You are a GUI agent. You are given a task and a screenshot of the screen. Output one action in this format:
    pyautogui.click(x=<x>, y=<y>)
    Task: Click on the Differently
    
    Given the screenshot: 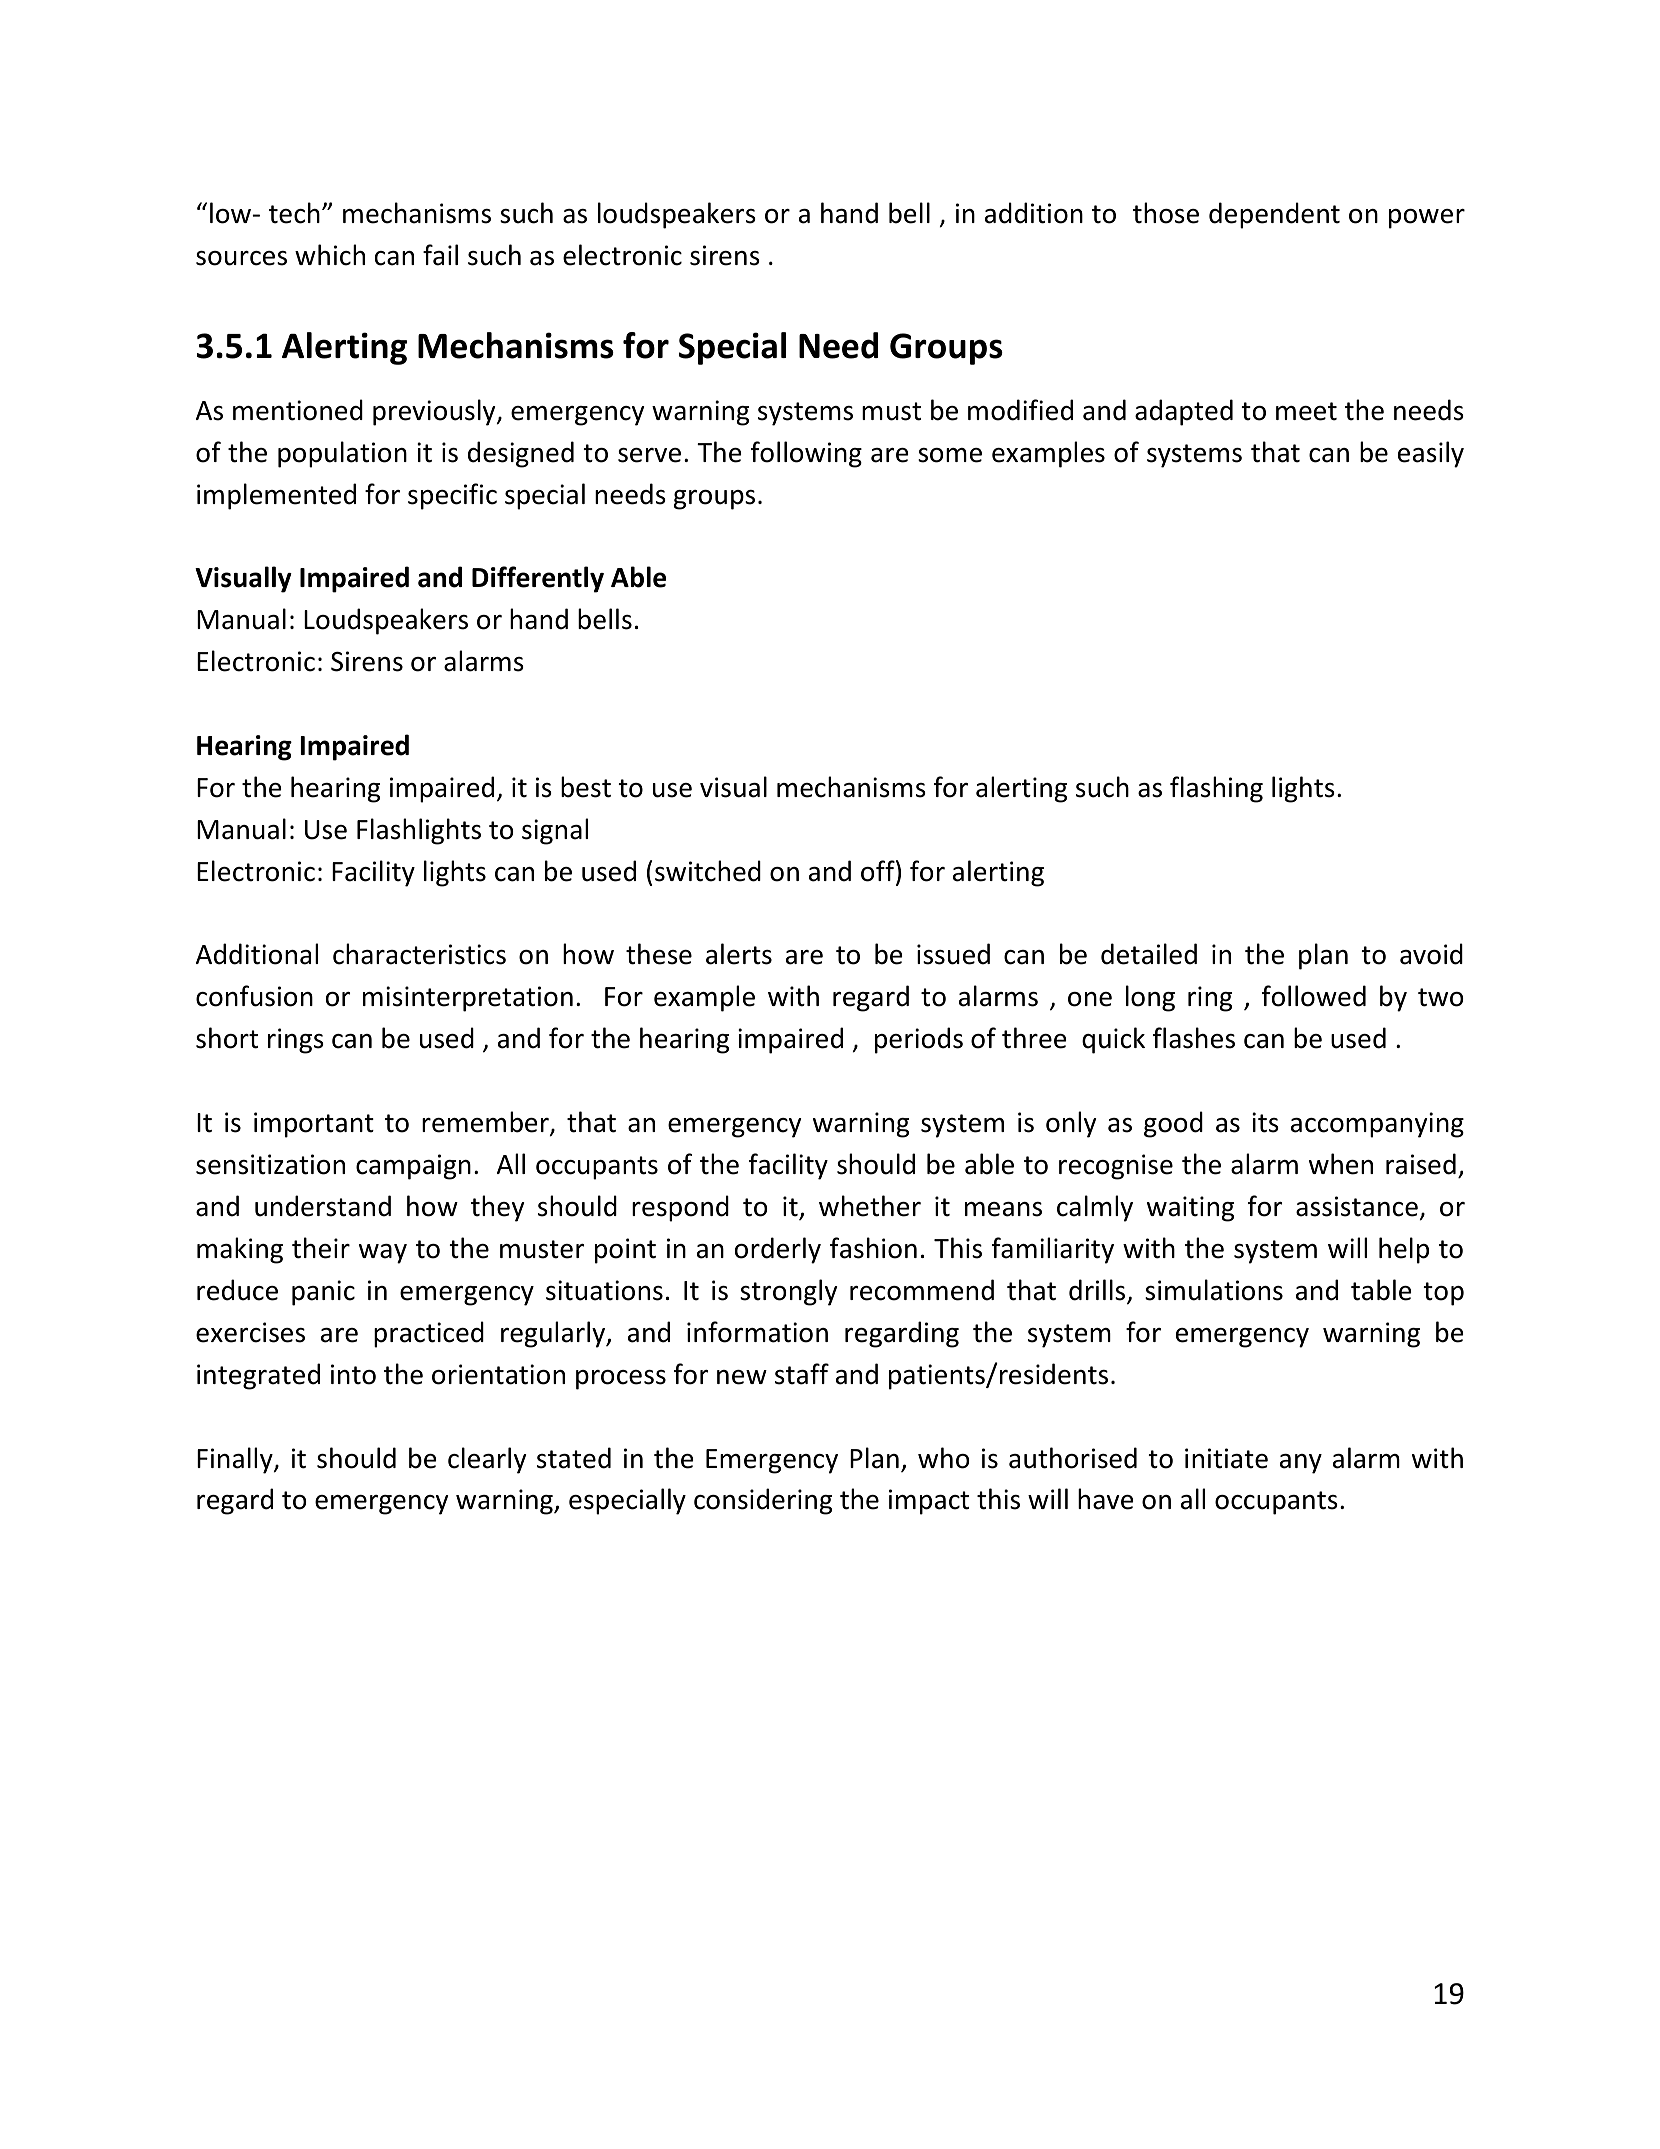 What is the action you would take?
    pyautogui.click(x=538, y=579)
